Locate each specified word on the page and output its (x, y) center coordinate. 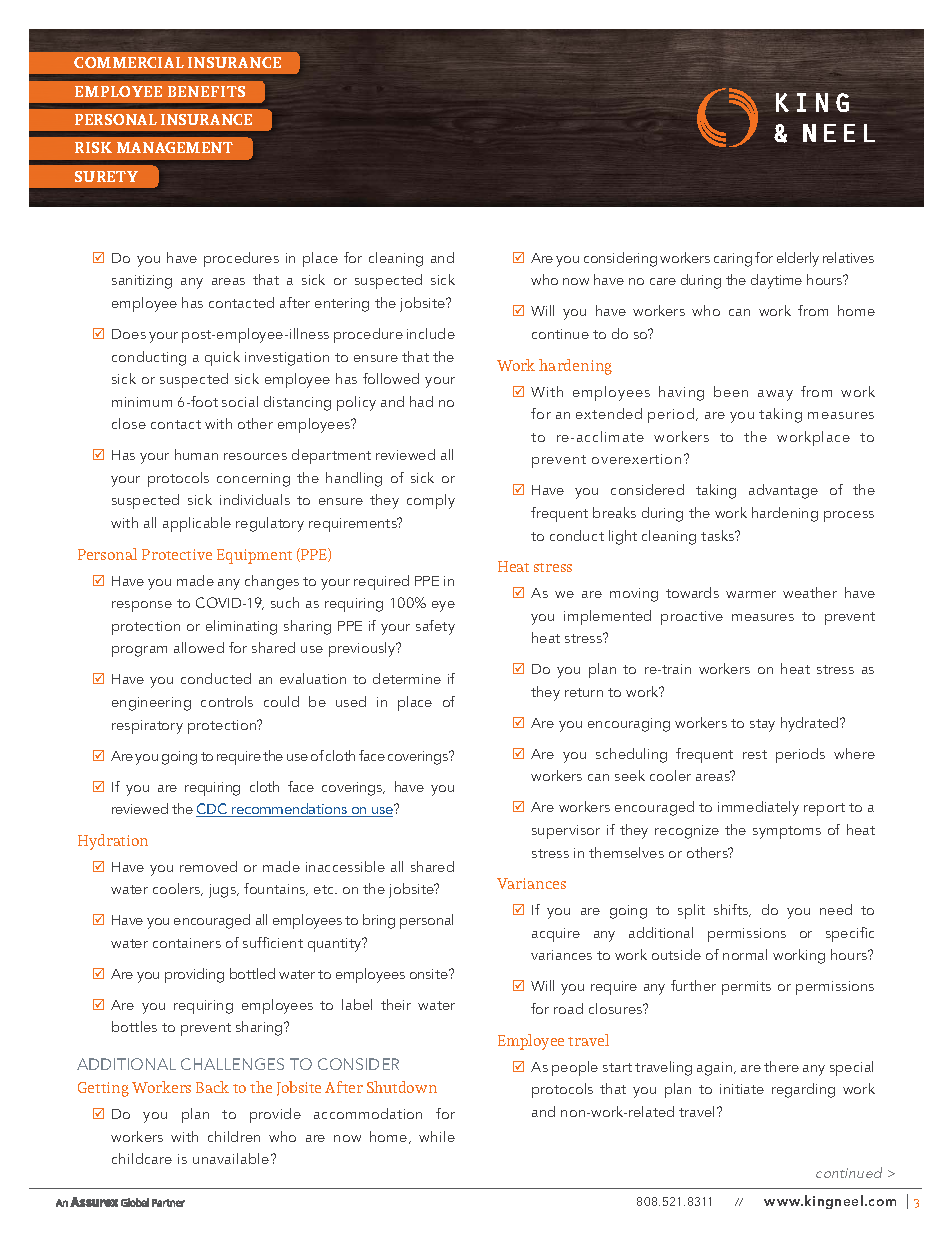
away (775, 395)
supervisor (566, 832)
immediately (758, 808)
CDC (213, 810)
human (196, 454)
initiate (742, 1089)
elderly (798, 259)
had (421, 401)
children (234, 1136)
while (437, 1136)
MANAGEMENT (175, 147)
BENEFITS (206, 91)
